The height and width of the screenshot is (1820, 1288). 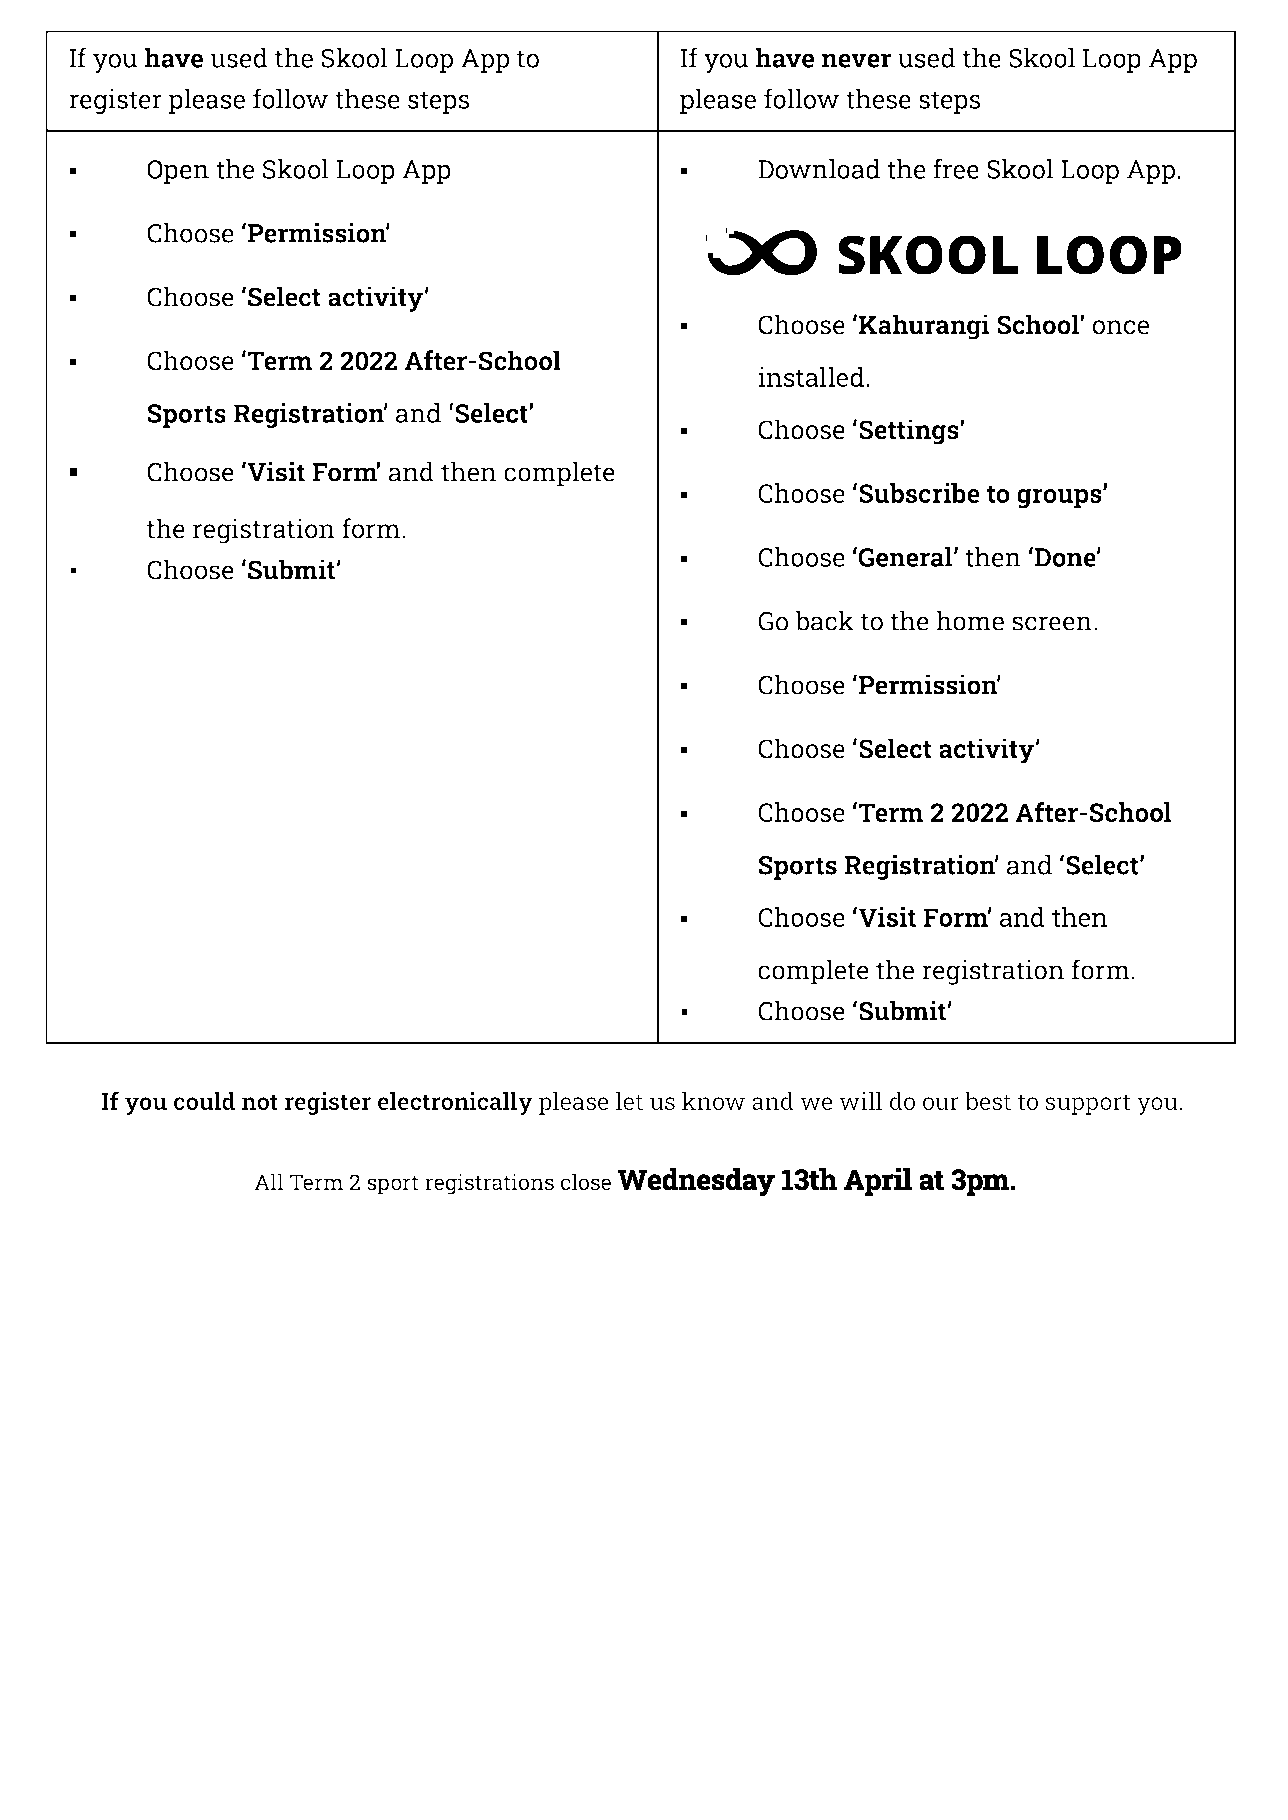 I want to click on Download, so click(x=819, y=169).
